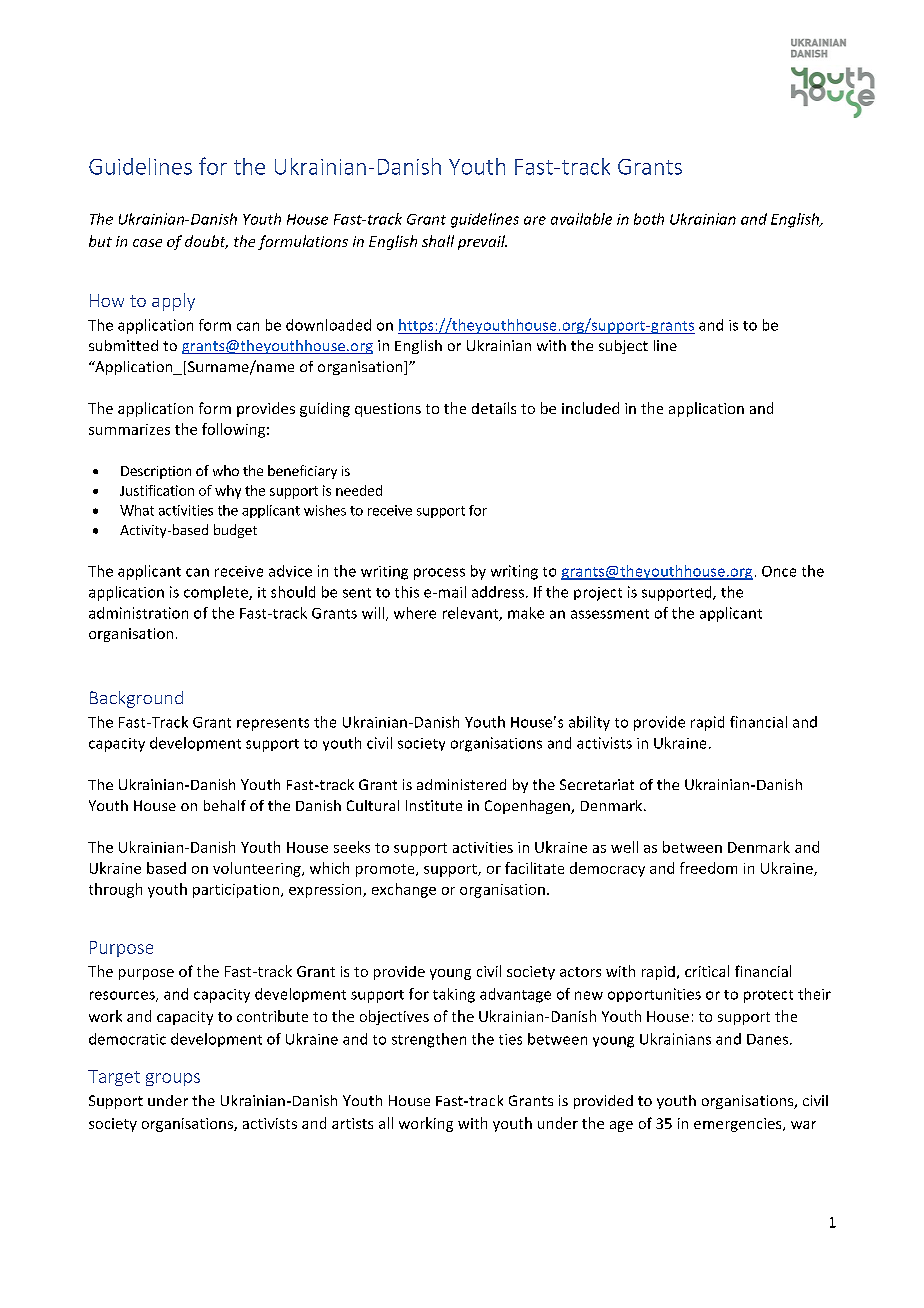  I want to click on groups, so click(173, 1079).
